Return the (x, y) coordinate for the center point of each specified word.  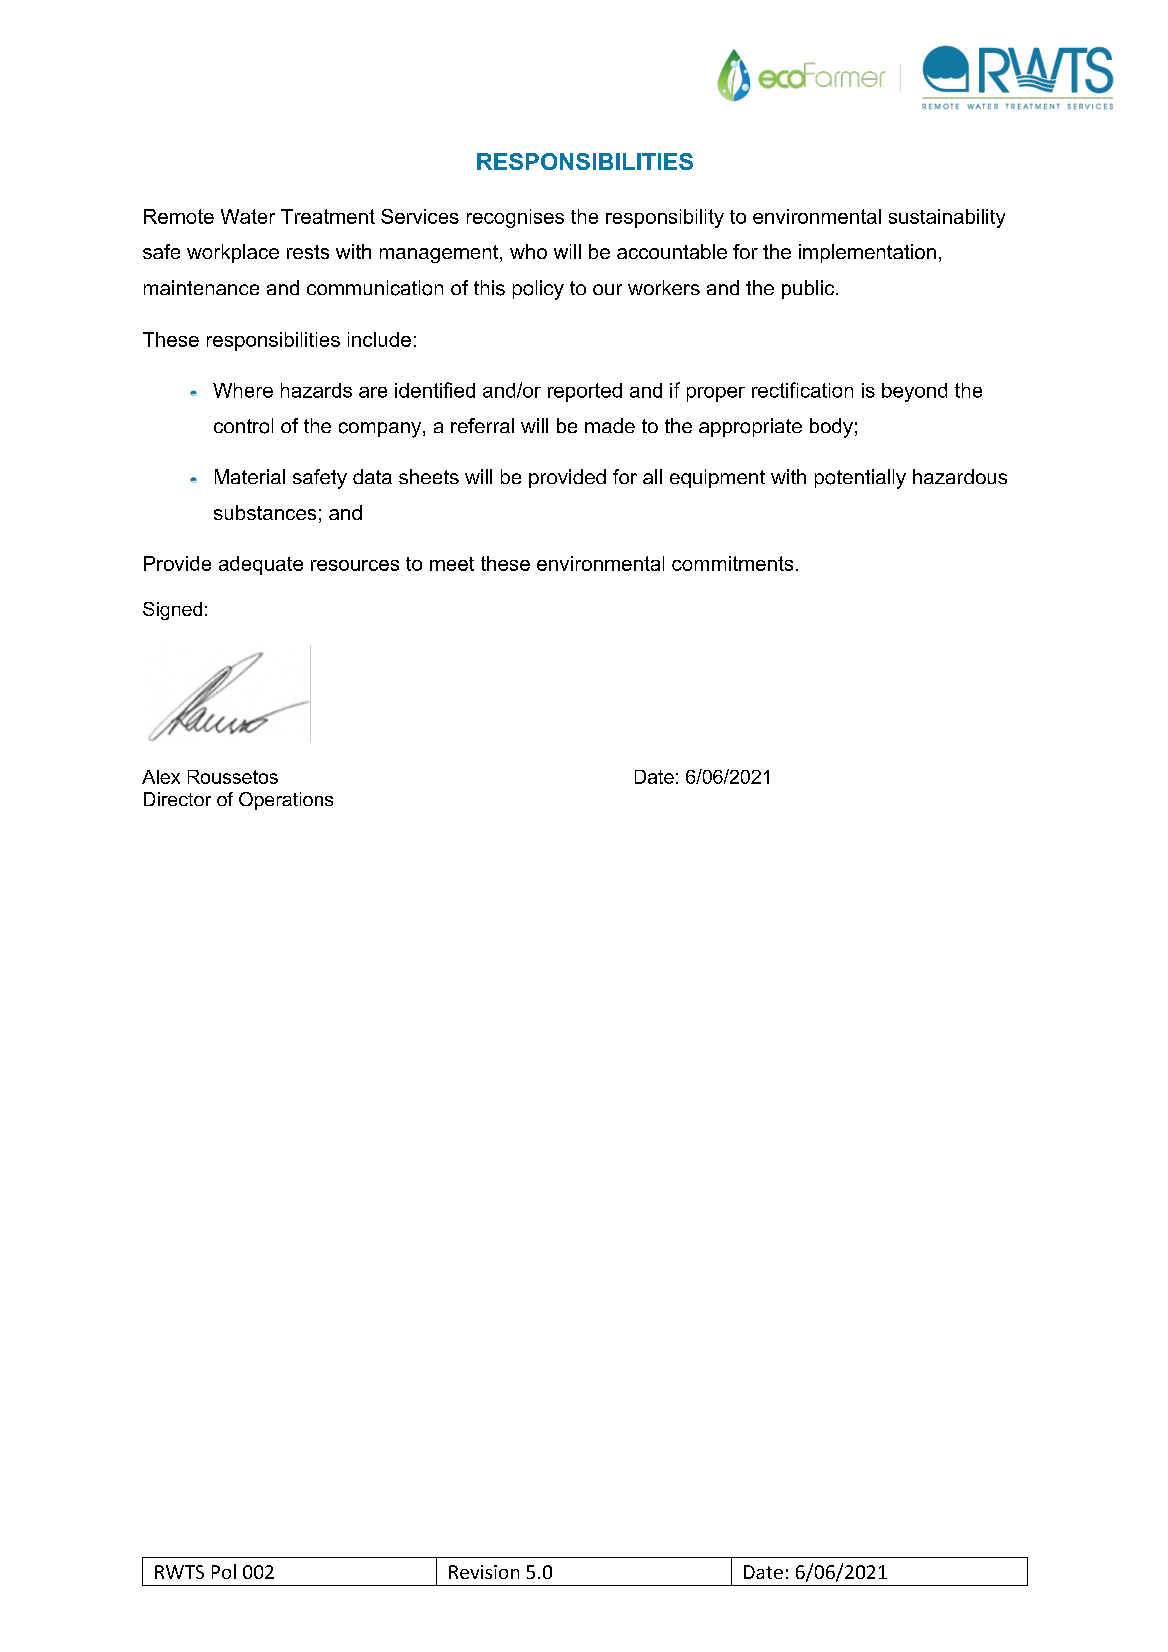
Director (177, 799)
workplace (233, 253)
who (528, 251)
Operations (286, 801)
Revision (484, 1572)
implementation (867, 253)
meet (452, 564)
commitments (732, 563)
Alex (161, 777)
